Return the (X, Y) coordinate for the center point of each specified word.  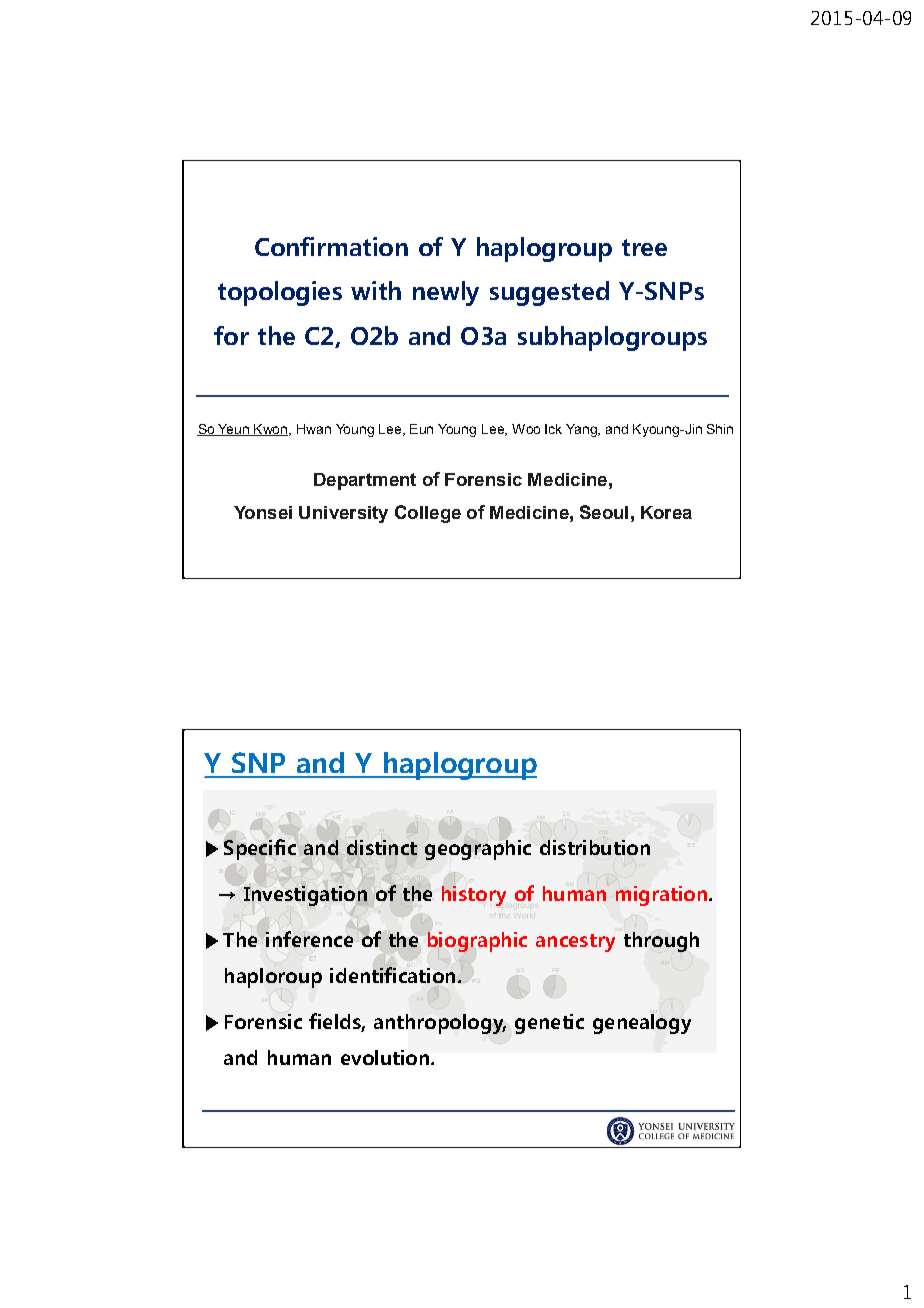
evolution (385, 1057)
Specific (260, 849)
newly (446, 293)
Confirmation (331, 246)
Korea (666, 512)
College (428, 514)
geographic (478, 850)
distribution (595, 847)
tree (644, 247)
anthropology (440, 1024)
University (343, 514)
